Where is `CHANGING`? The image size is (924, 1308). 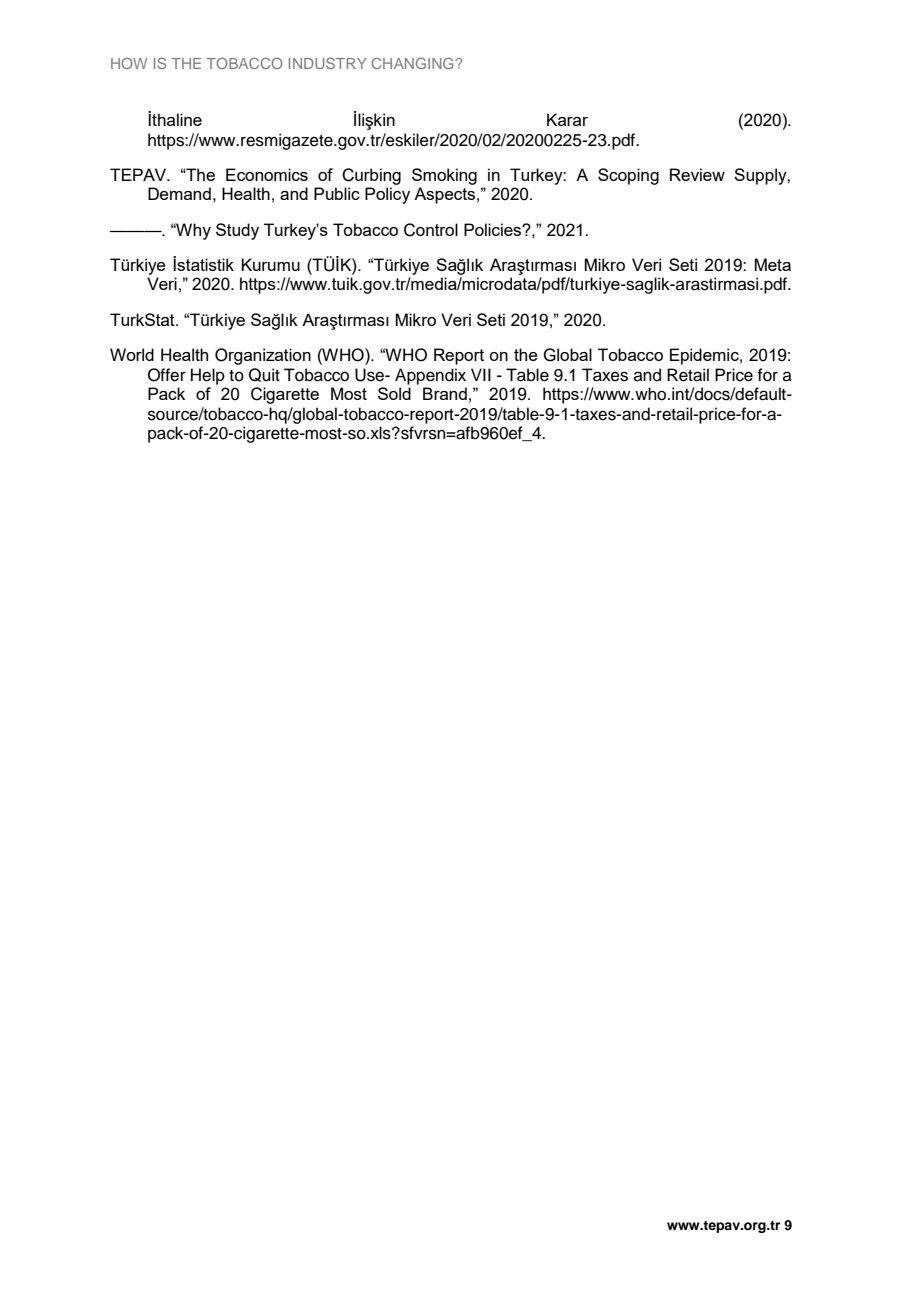 CHANGING is located at coordinates (414, 63).
